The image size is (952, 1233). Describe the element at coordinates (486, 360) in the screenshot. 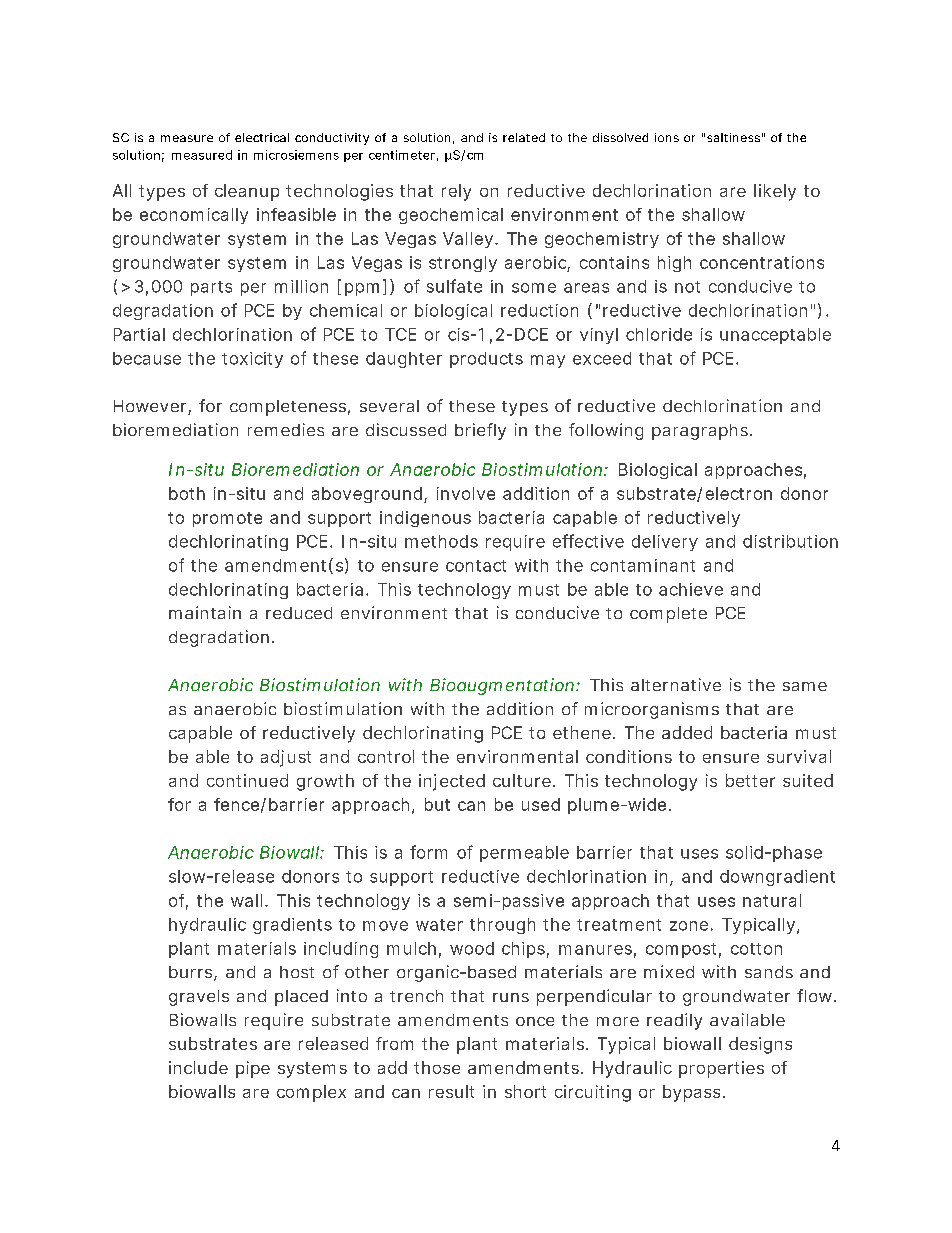

I see `products` at that location.
